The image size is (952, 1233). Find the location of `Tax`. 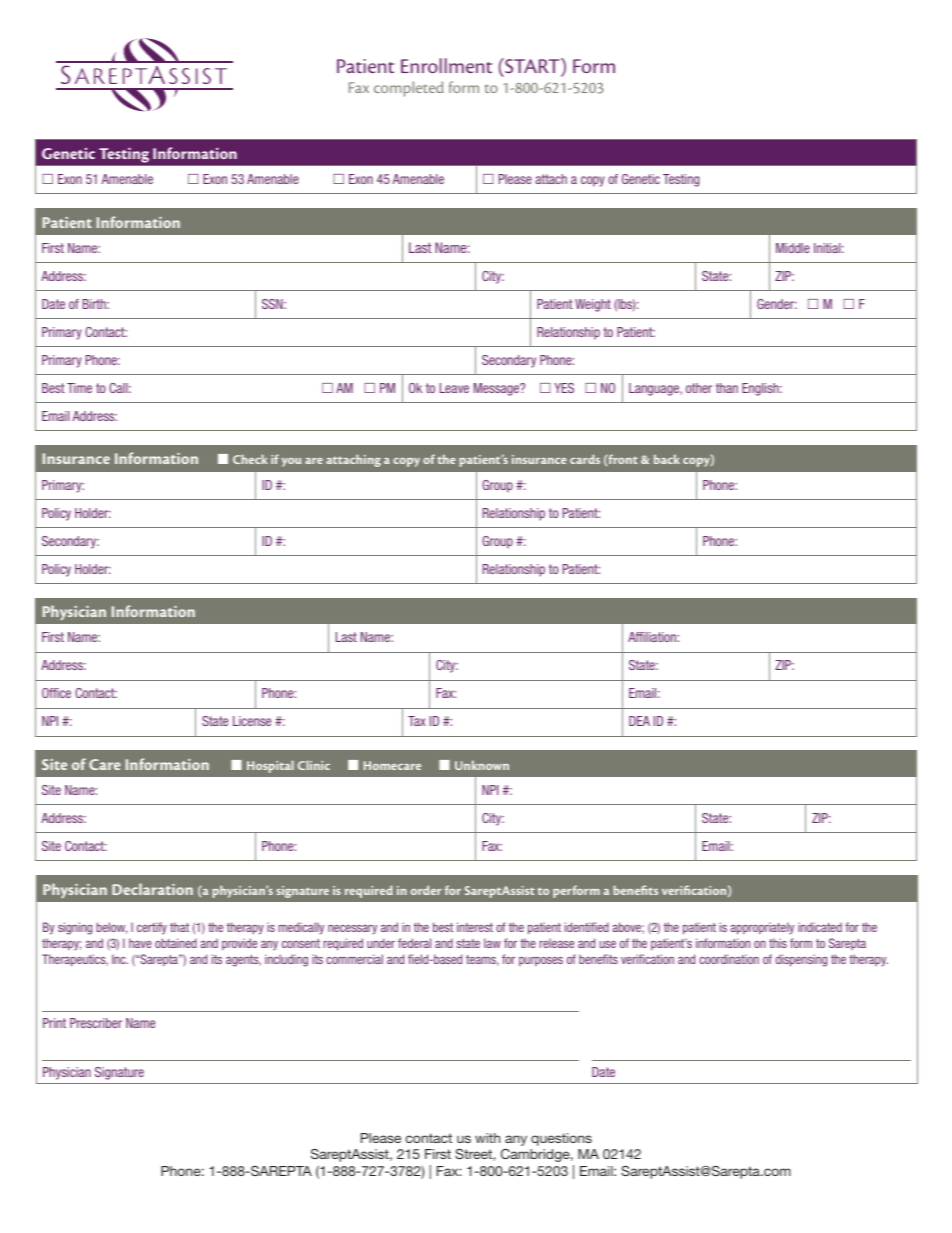

Tax is located at coordinates (417, 721).
